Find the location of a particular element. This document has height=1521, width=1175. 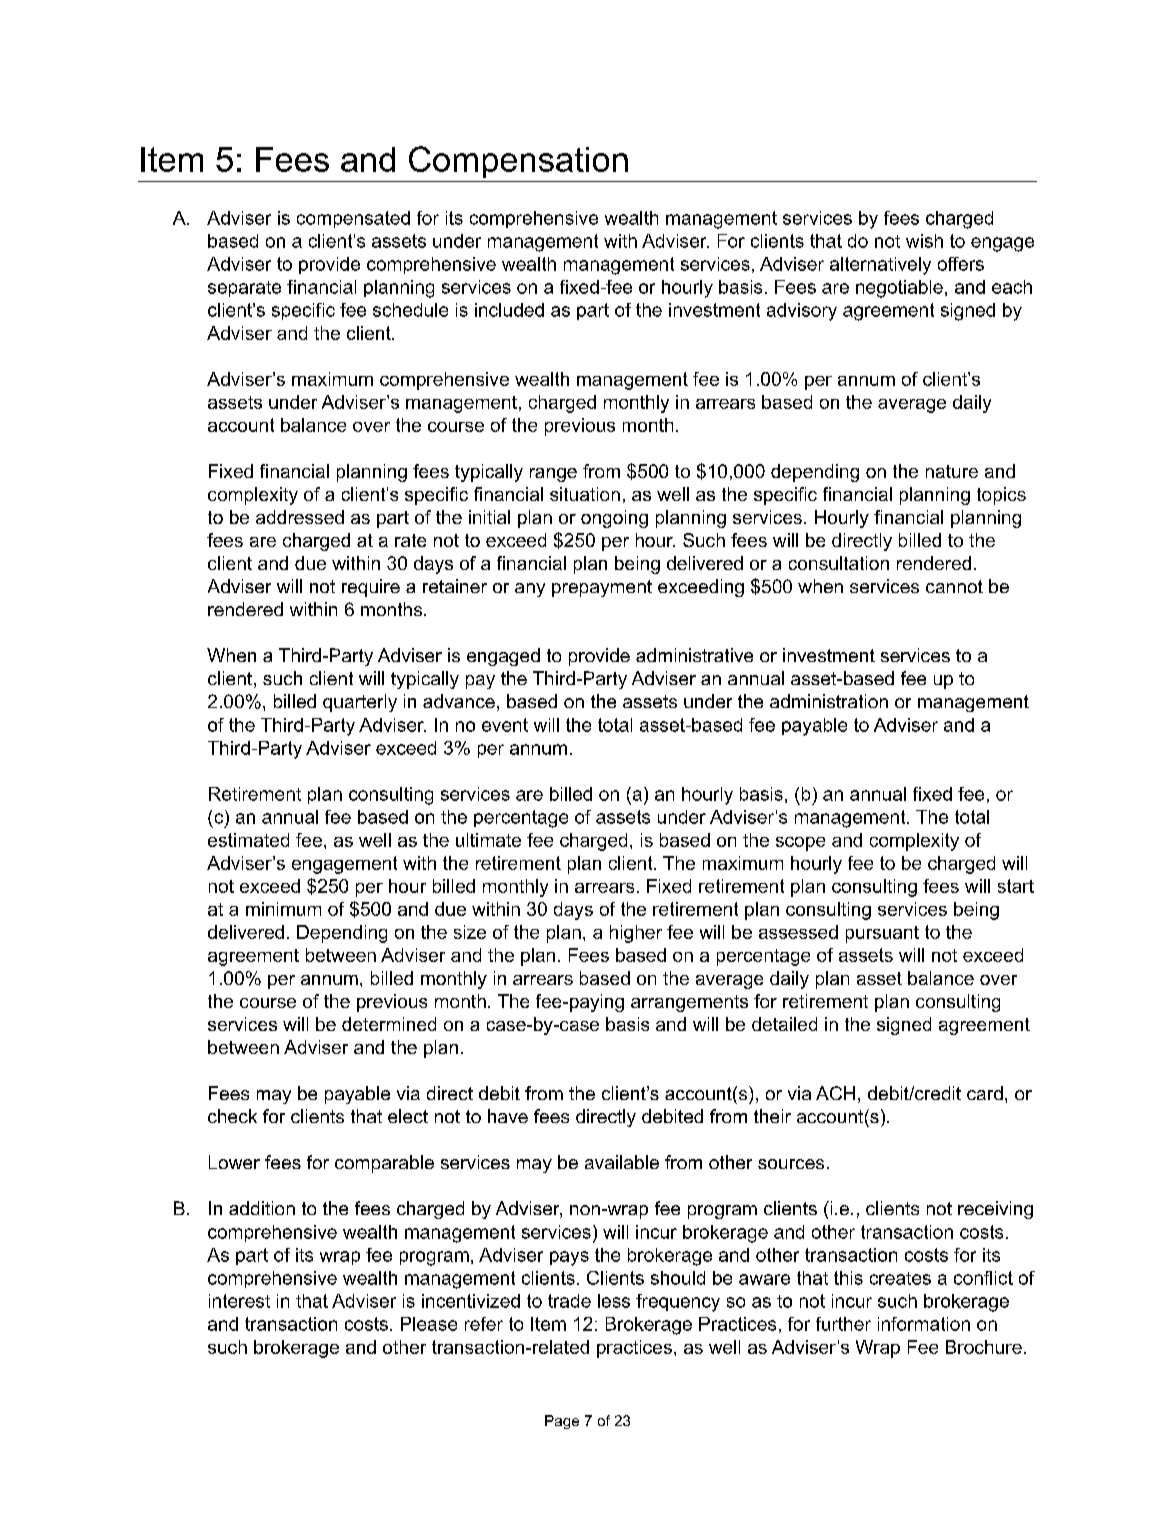

wish is located at coordinates (924, 241).
